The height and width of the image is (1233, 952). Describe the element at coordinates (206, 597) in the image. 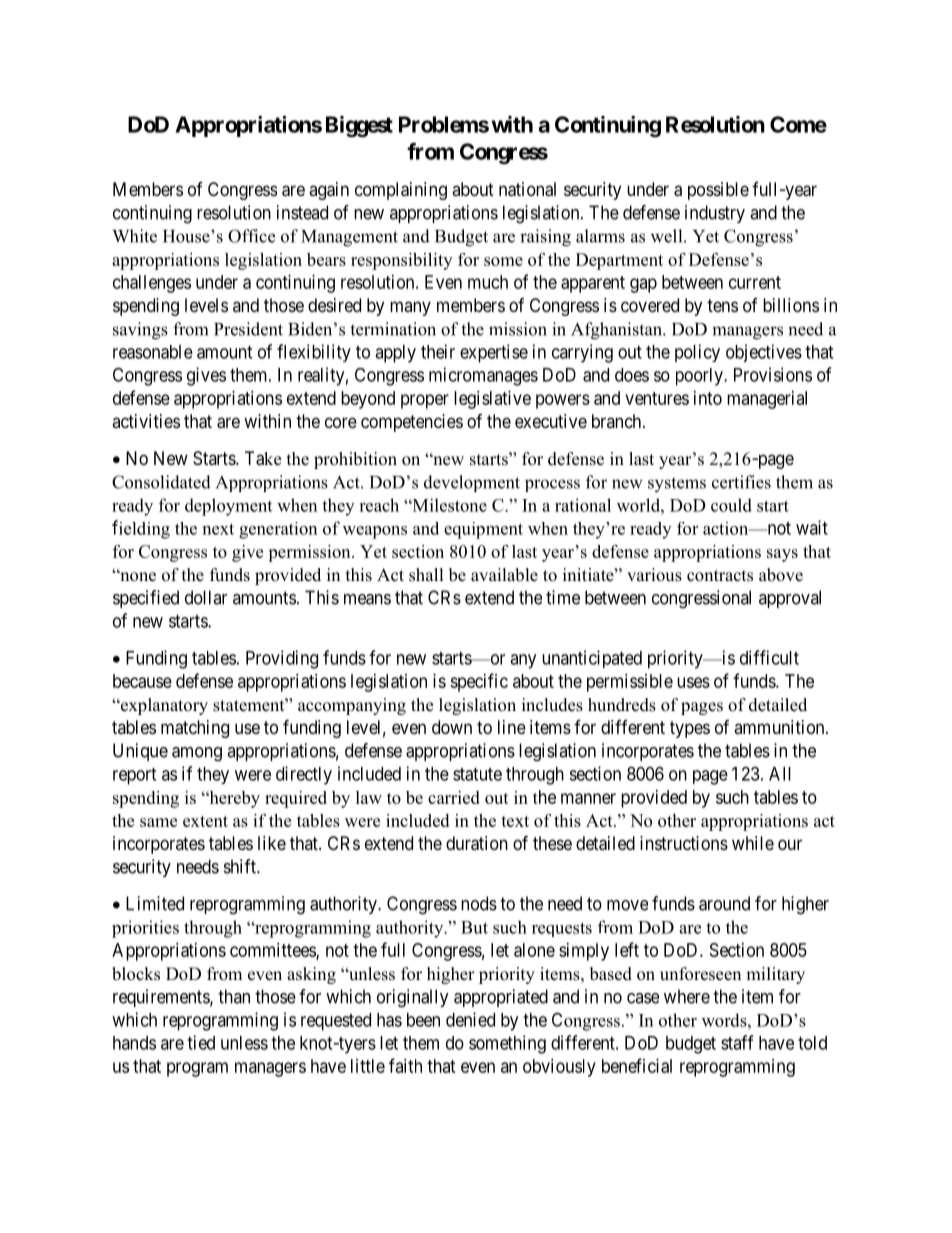

I see `dollar` at that location.
